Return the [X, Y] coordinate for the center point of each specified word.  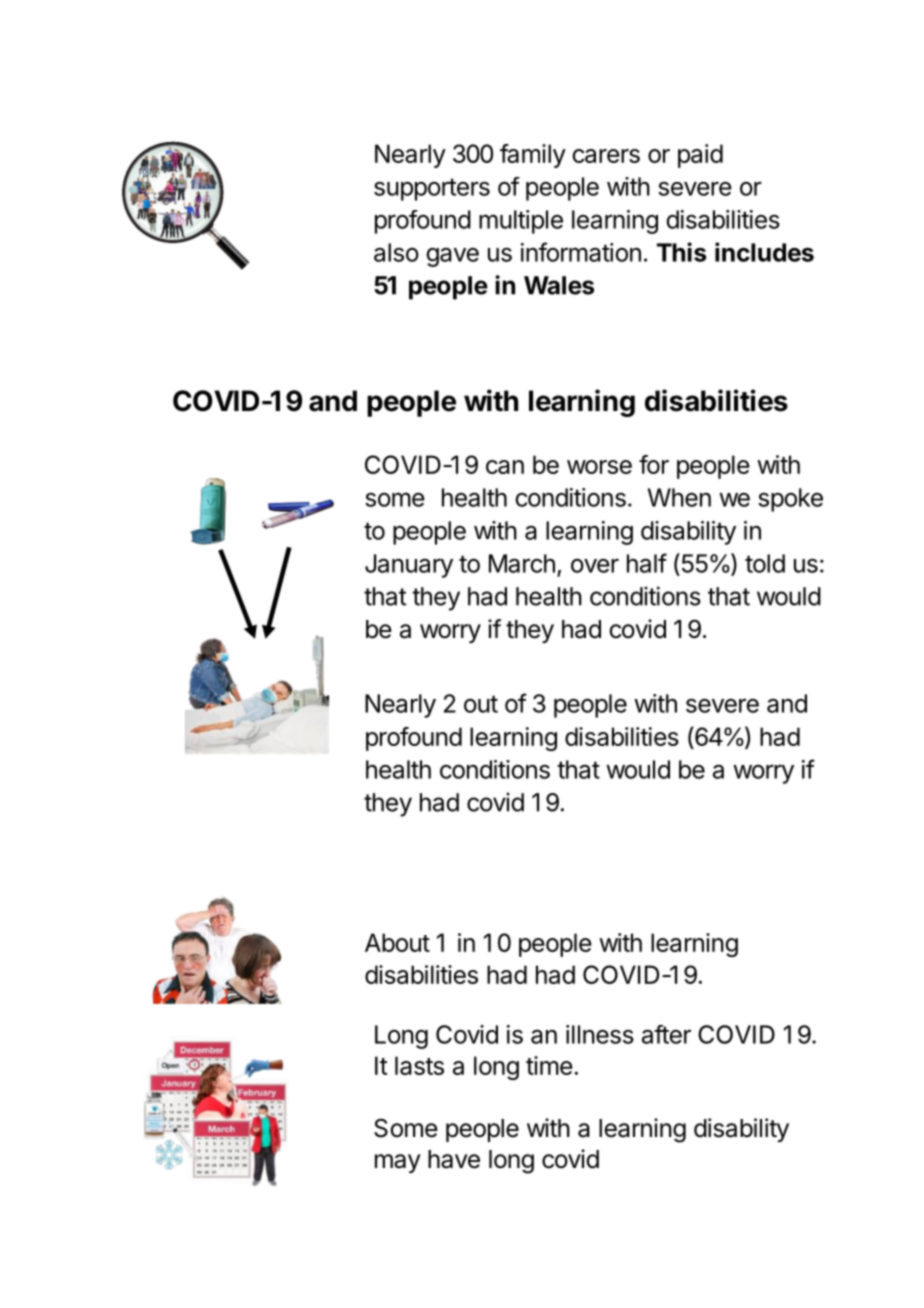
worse [599, 467]
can [505, 467]
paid [700, 156]
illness [600, 1034]
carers [606, 156]
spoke [790, 500]
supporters [432, 189]
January [409, 566]
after [666, 1034]
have [454, 1159]
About [397, 942]
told [765, 563]
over [595, 565]
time [549, 1065]
